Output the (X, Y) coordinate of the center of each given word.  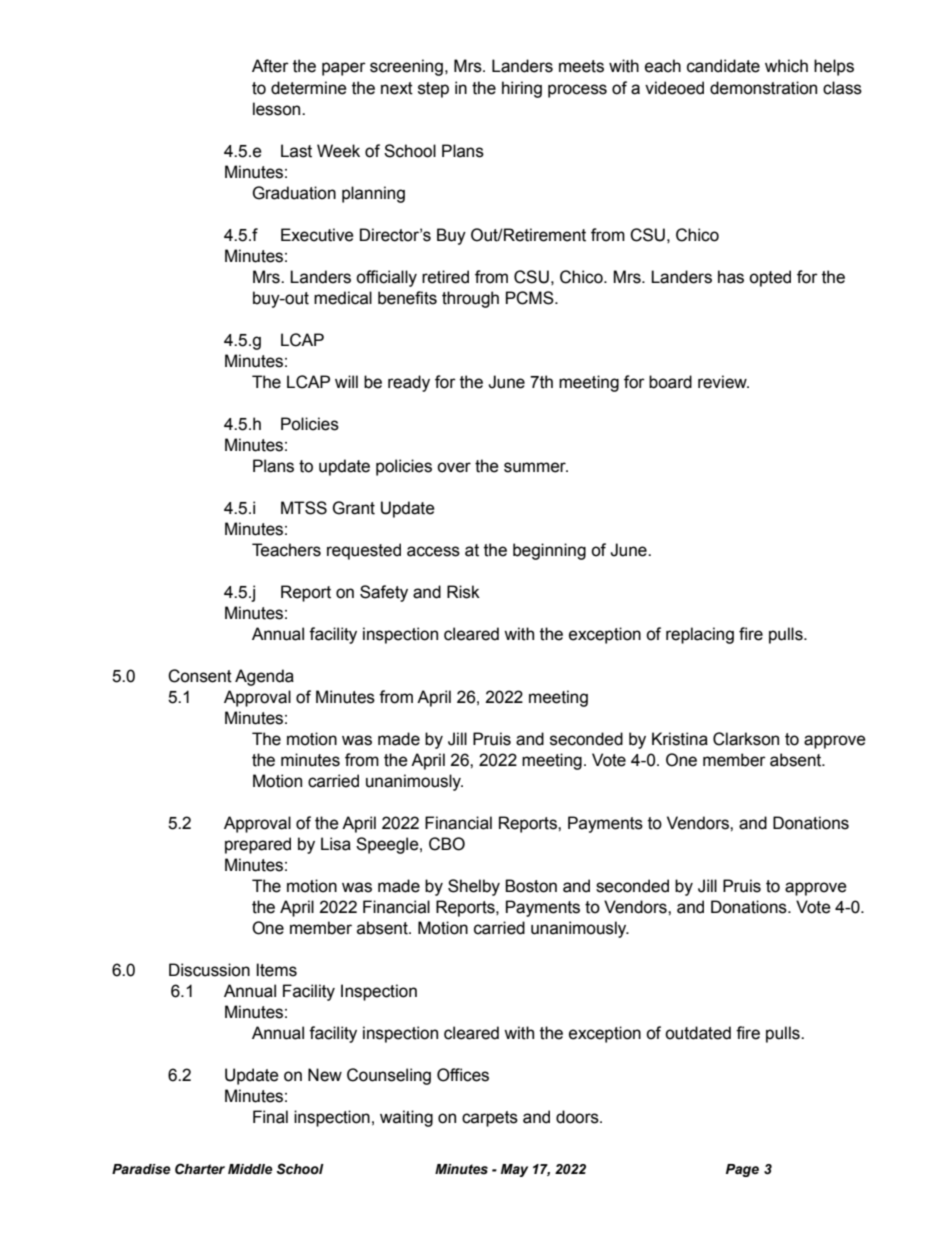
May (514, 1170)
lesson (278, 109)
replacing (700, 635)
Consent (200, 676)
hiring (522, 89)
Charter (200, 1169)
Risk (463, 592)
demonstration (763, 88)
